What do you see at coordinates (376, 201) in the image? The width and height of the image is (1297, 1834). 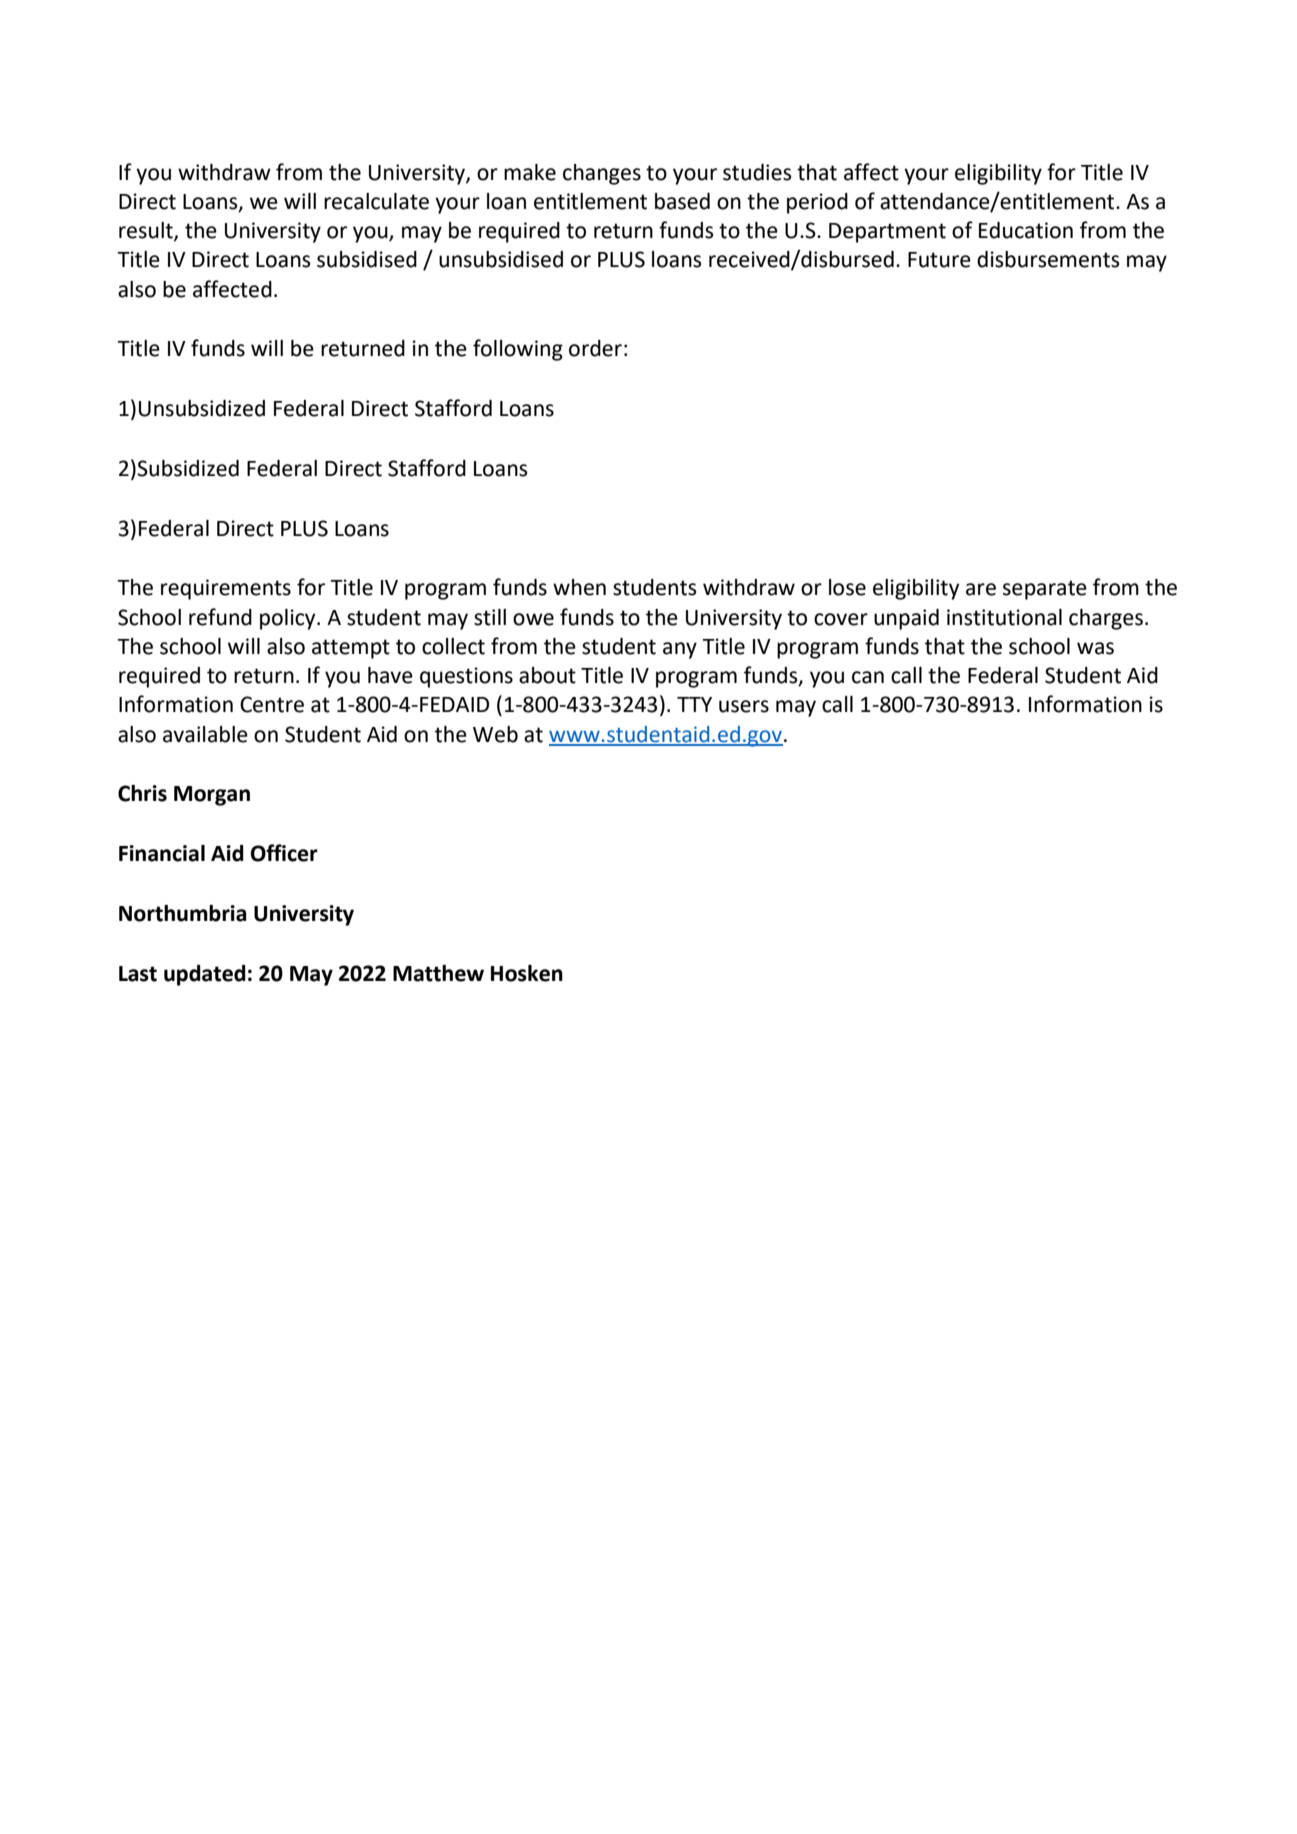 I see `recalculate` at bounding box center [376, 201].
